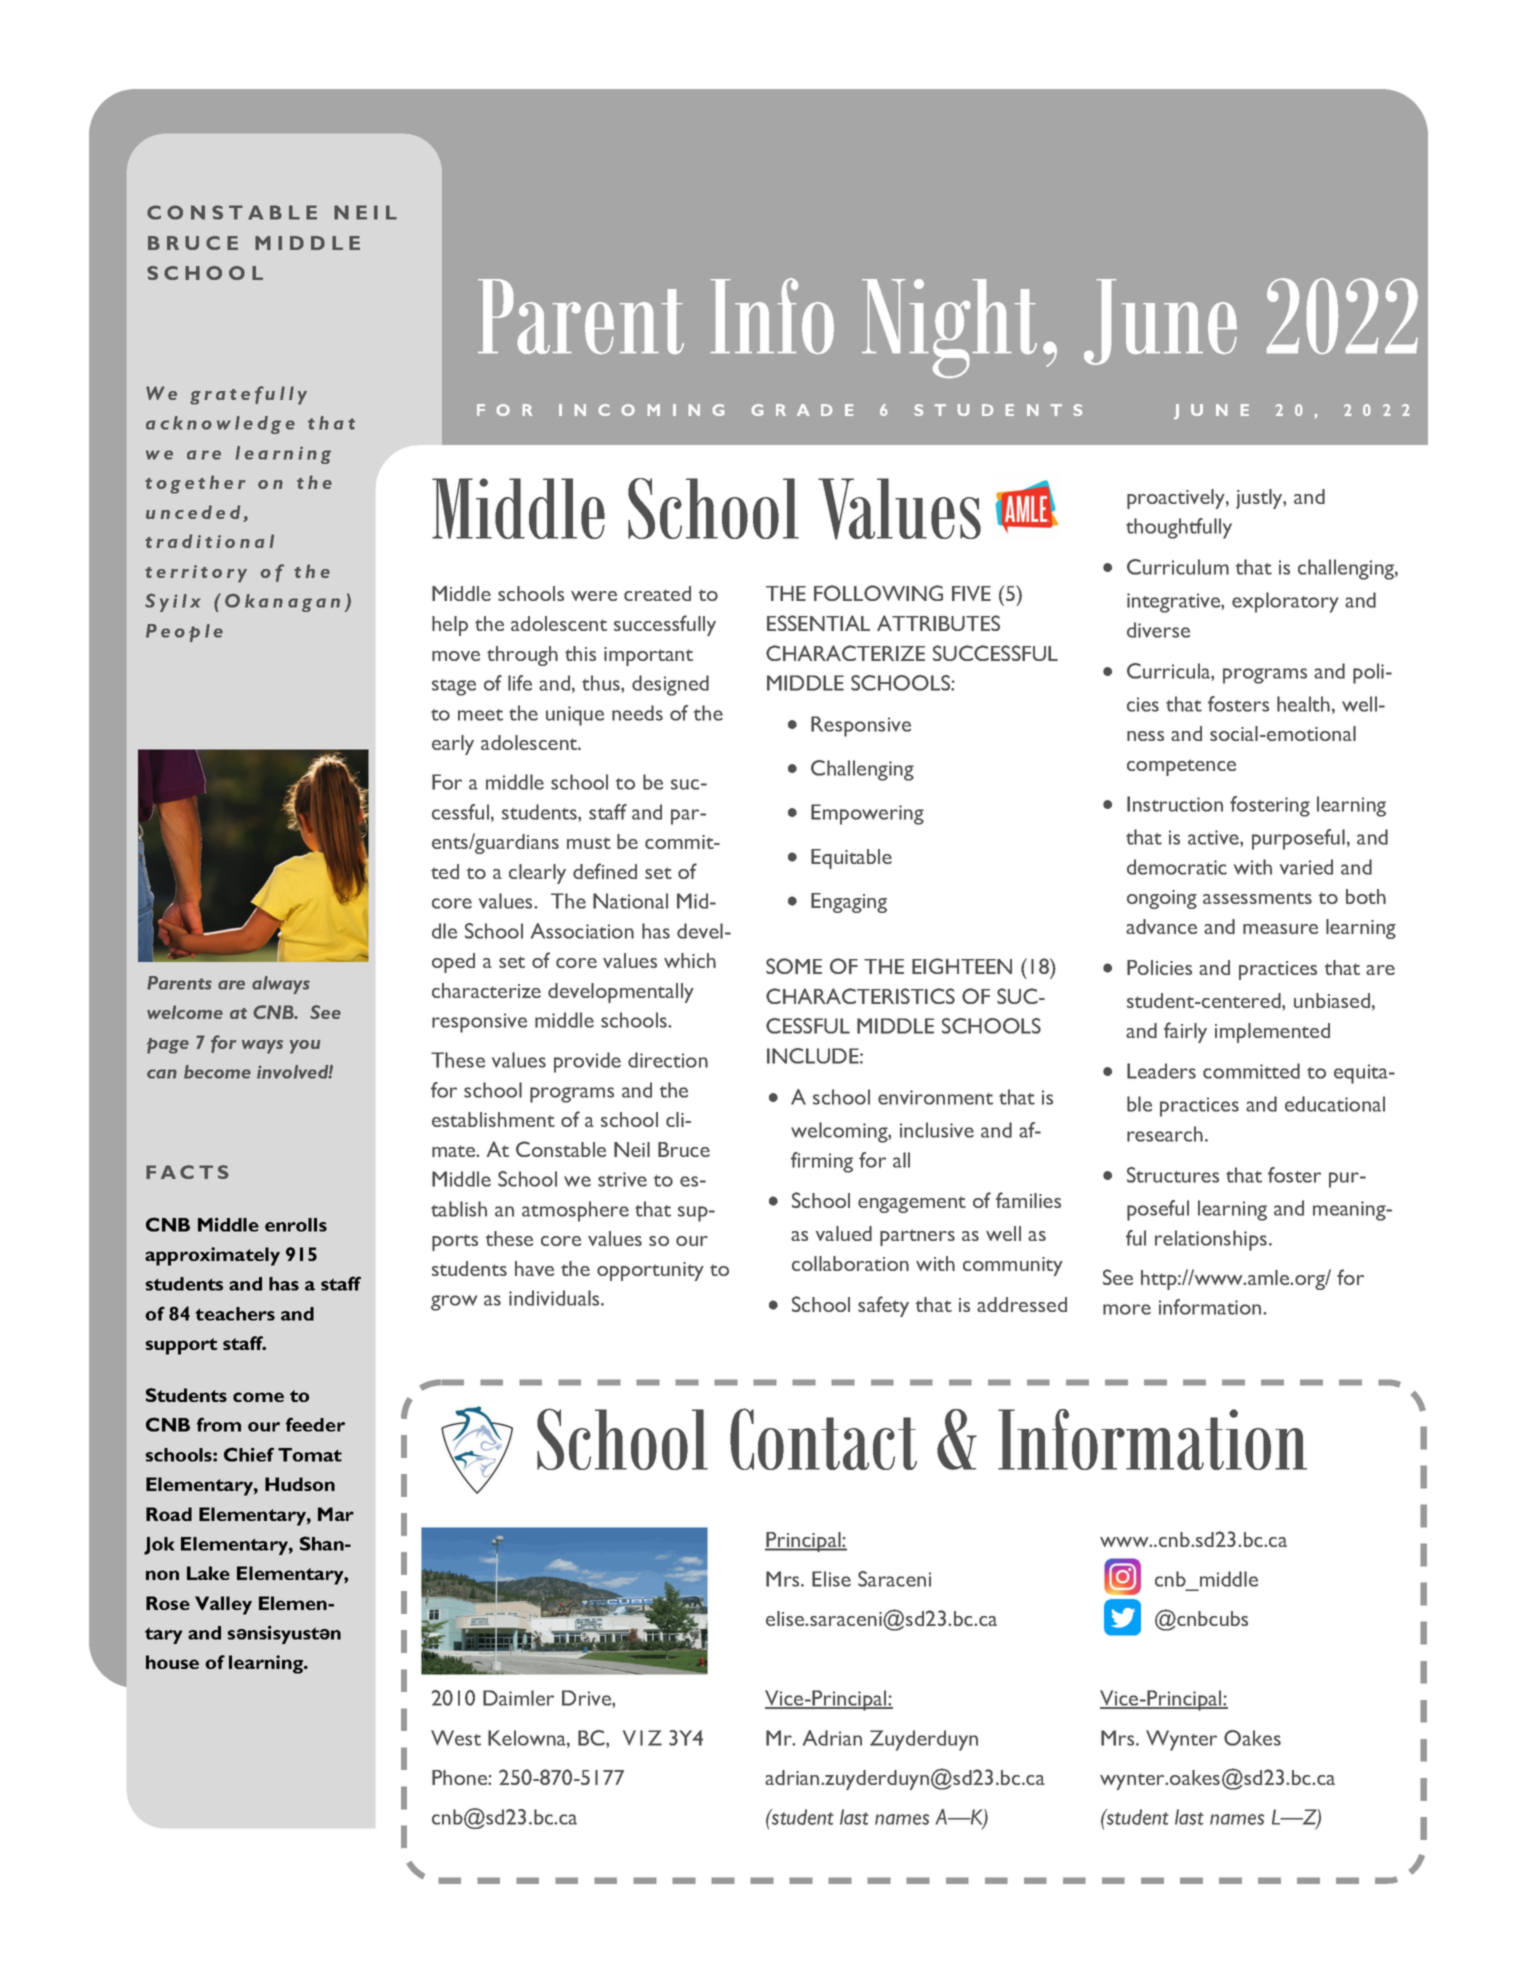 The width and height of the image is (1517, 1964). I want to click on more, so click(1127, 1309).
